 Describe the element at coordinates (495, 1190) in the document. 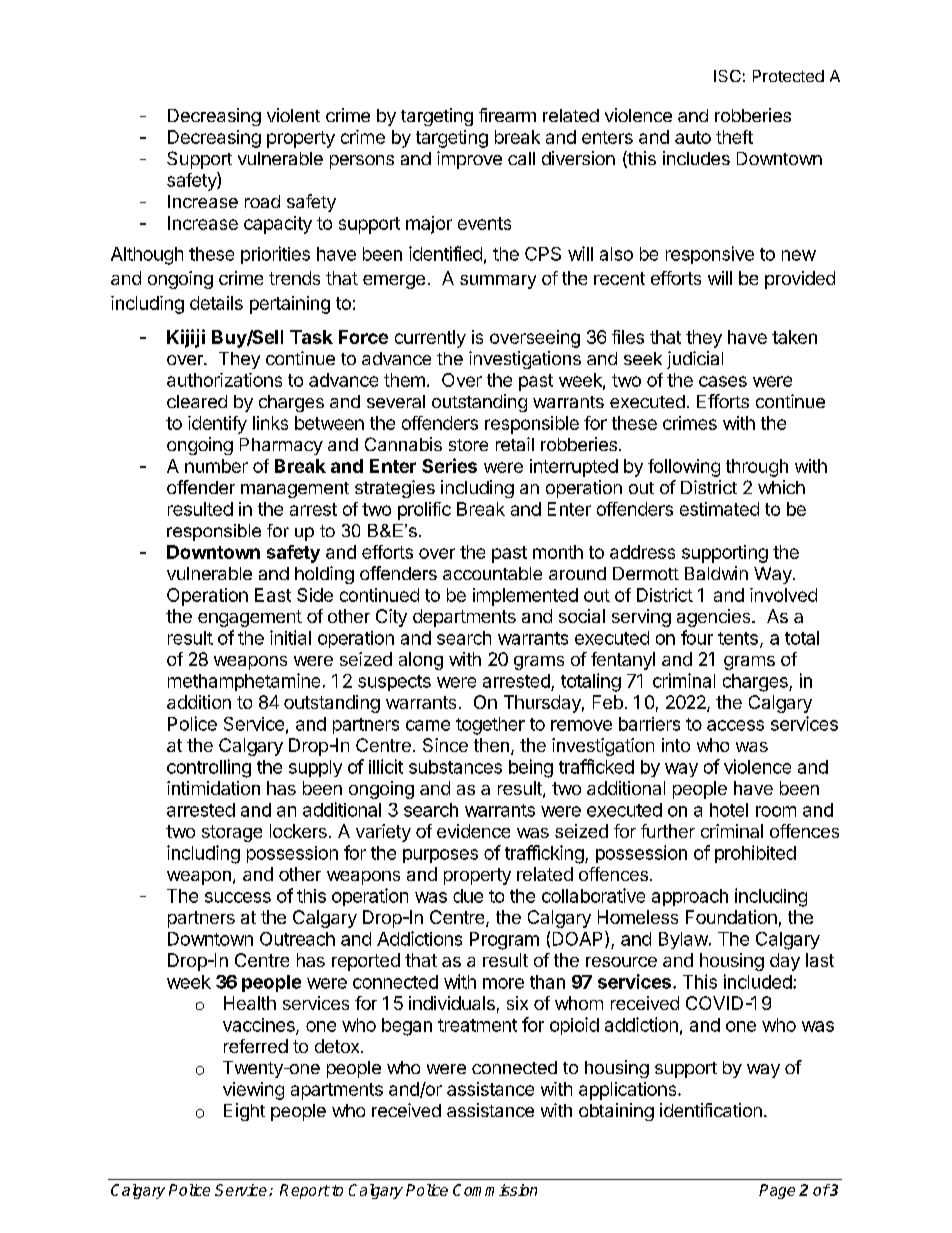

I see `Commission` at that location.
